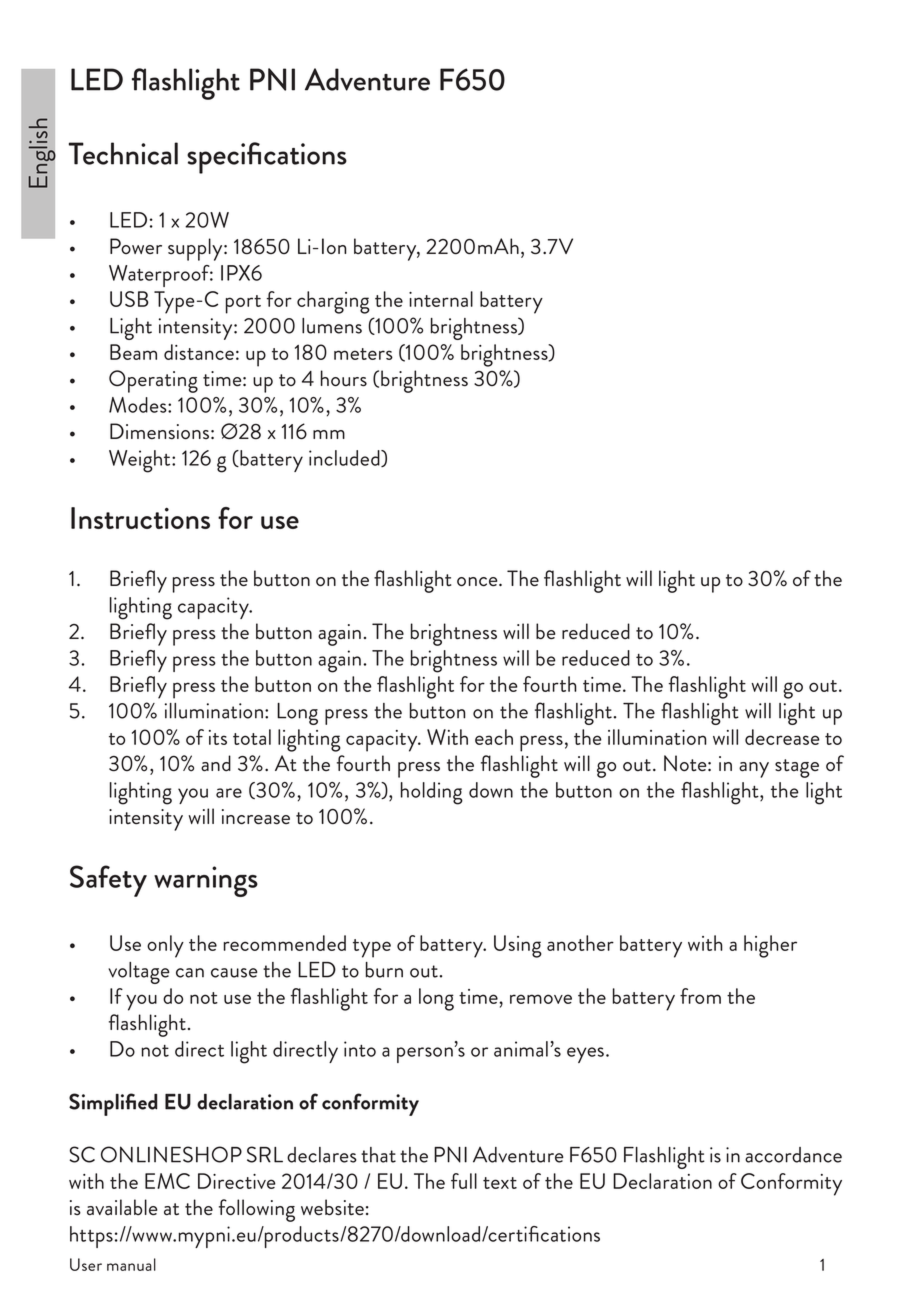 This page has height=1311, width=924. What do you see at coordinates (123, 153) in the page?
I see `Technical` at bounding box center [123, 153].
